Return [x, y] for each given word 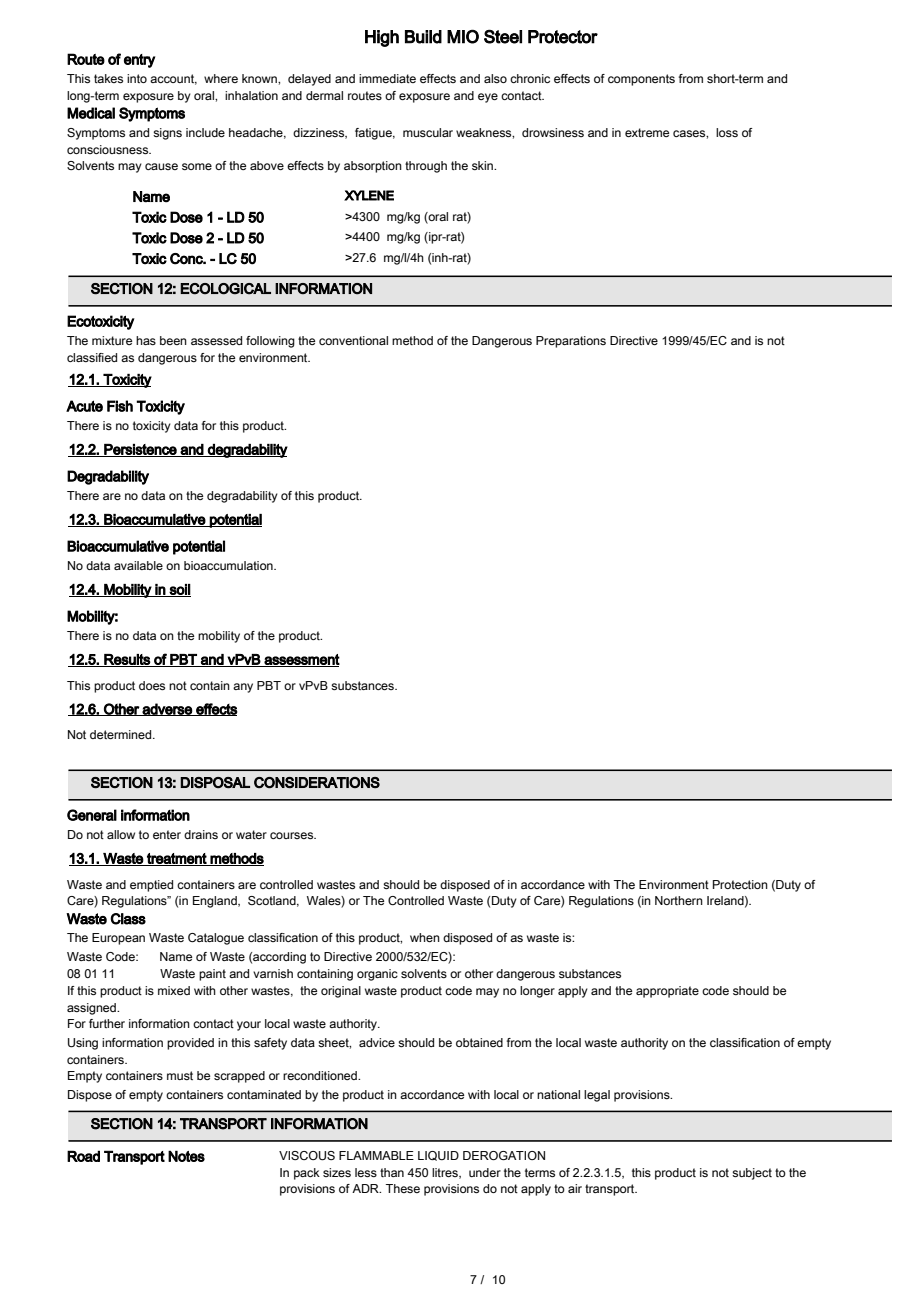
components [641, 80]
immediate [387, 78]
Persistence [140, 450]
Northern [679, 900]
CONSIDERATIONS [317, 782]
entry [140, 61]
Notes [186, 1156]
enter [167, 834]
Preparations [571, 342]
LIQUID [438, 1156]
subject [752, 1174]
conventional [353, 340]
